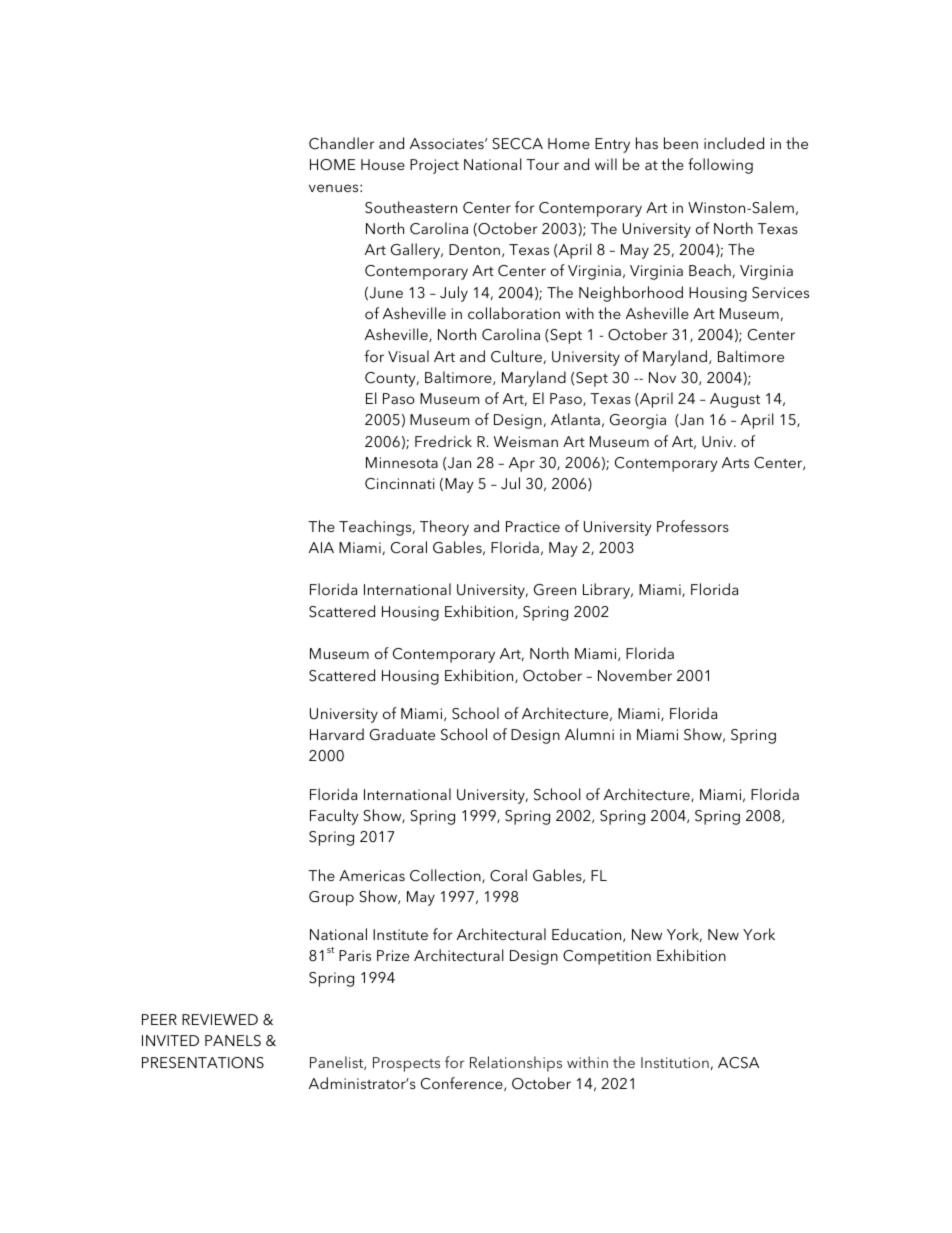  What do you see at coordinates (334, 817) in the screenshot?
I see `Faculty` at bounding box center [334, 817].
